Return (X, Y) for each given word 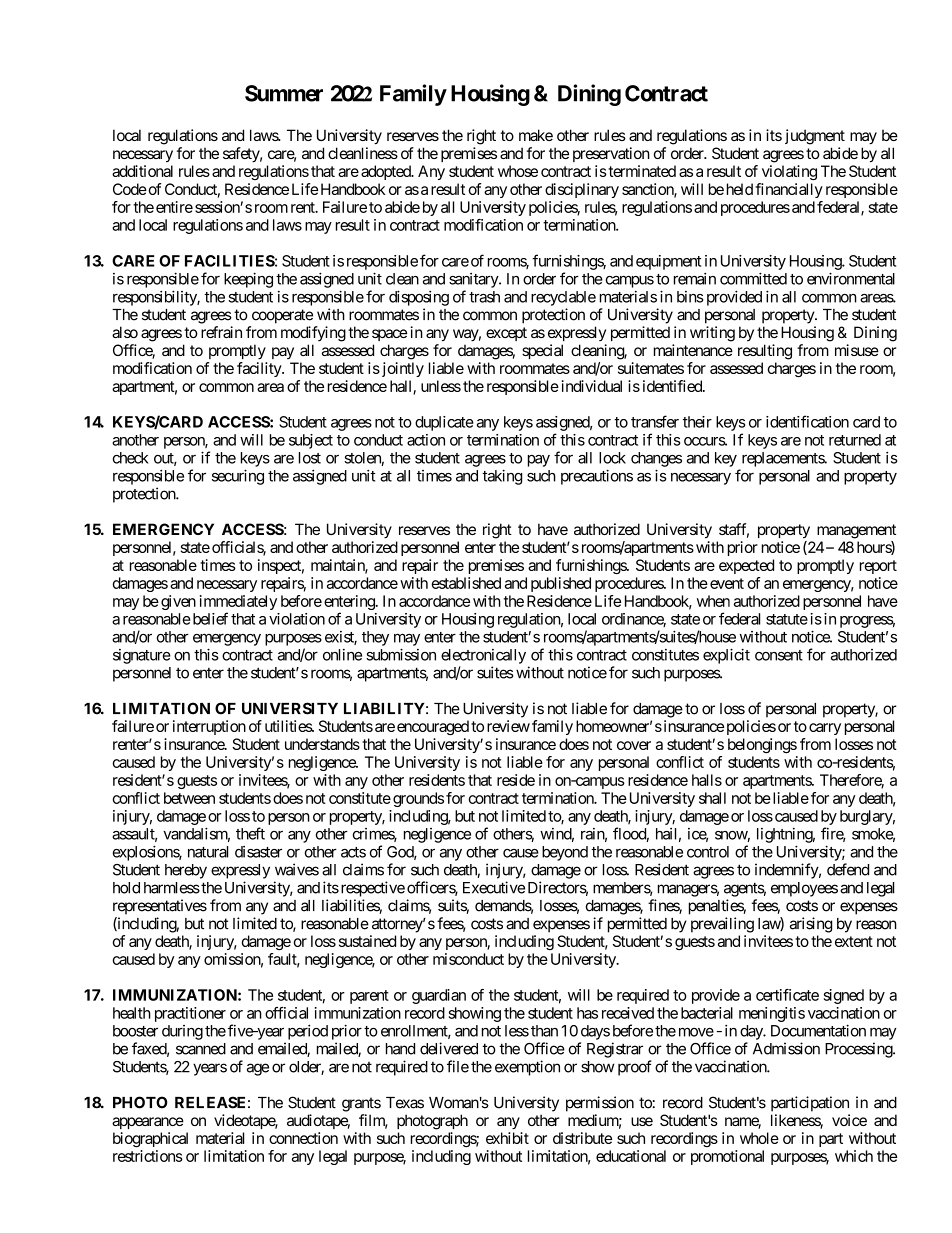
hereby (186, 871)
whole (759, 1138)
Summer (284, 93)
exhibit (507, 1138)
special (542, 351)
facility (260, 369)
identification (807, 421)
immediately (238, 604)
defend (848, 869)
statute (787, 619)
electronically (483, 656)
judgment (815, 137)
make (536, 135)
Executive (494, 887)
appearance (148, 1123)
